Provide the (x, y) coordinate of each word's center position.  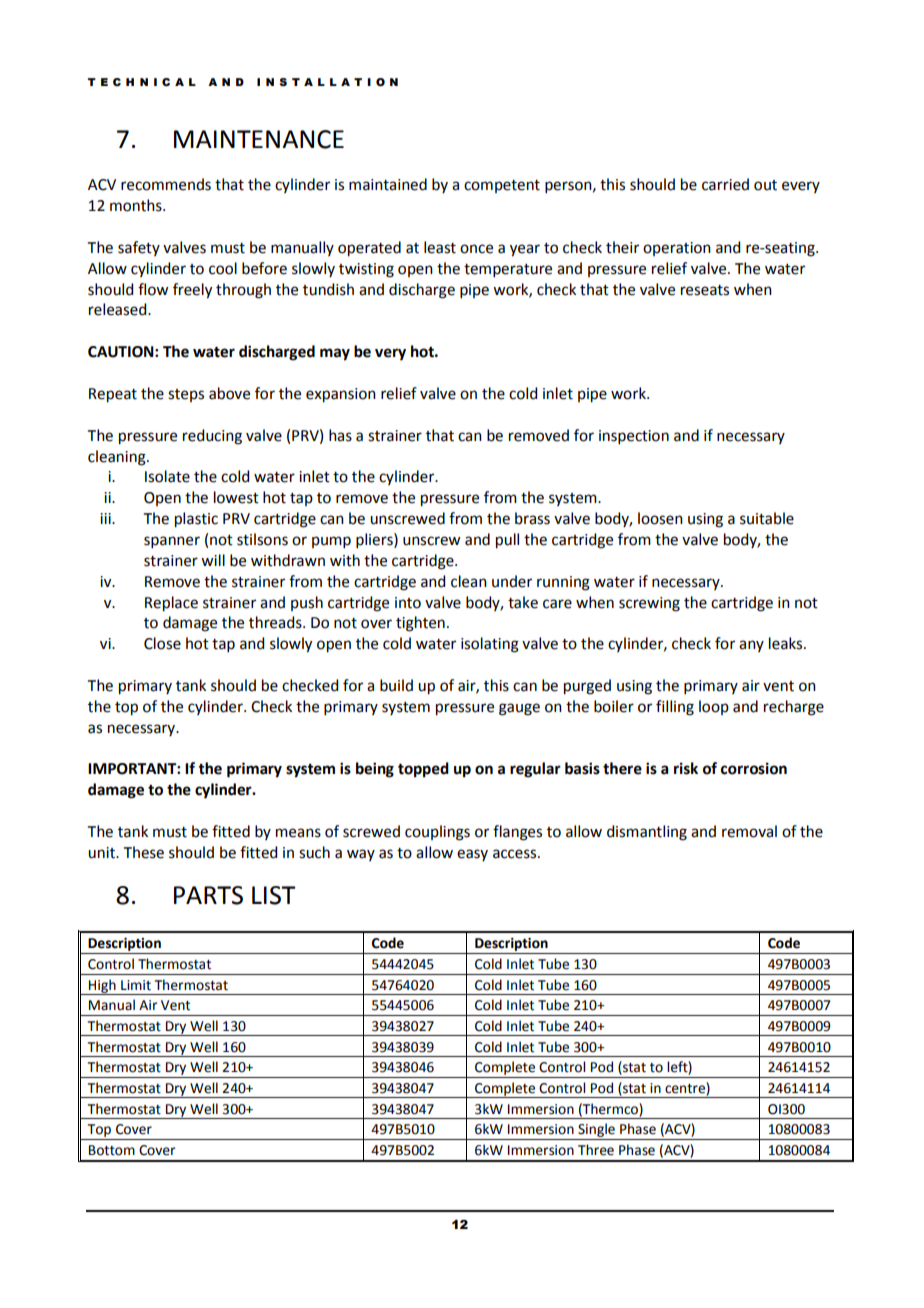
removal (749, 831)
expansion (341, 395)
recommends (166, 184)
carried (725, 184)
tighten (420, 624)
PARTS (208, 895)
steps (186, 395)
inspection (634, 437)
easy (472, 855)
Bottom (112, 1150)
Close (162, 643)
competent (502, 186)
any (751, 646)
